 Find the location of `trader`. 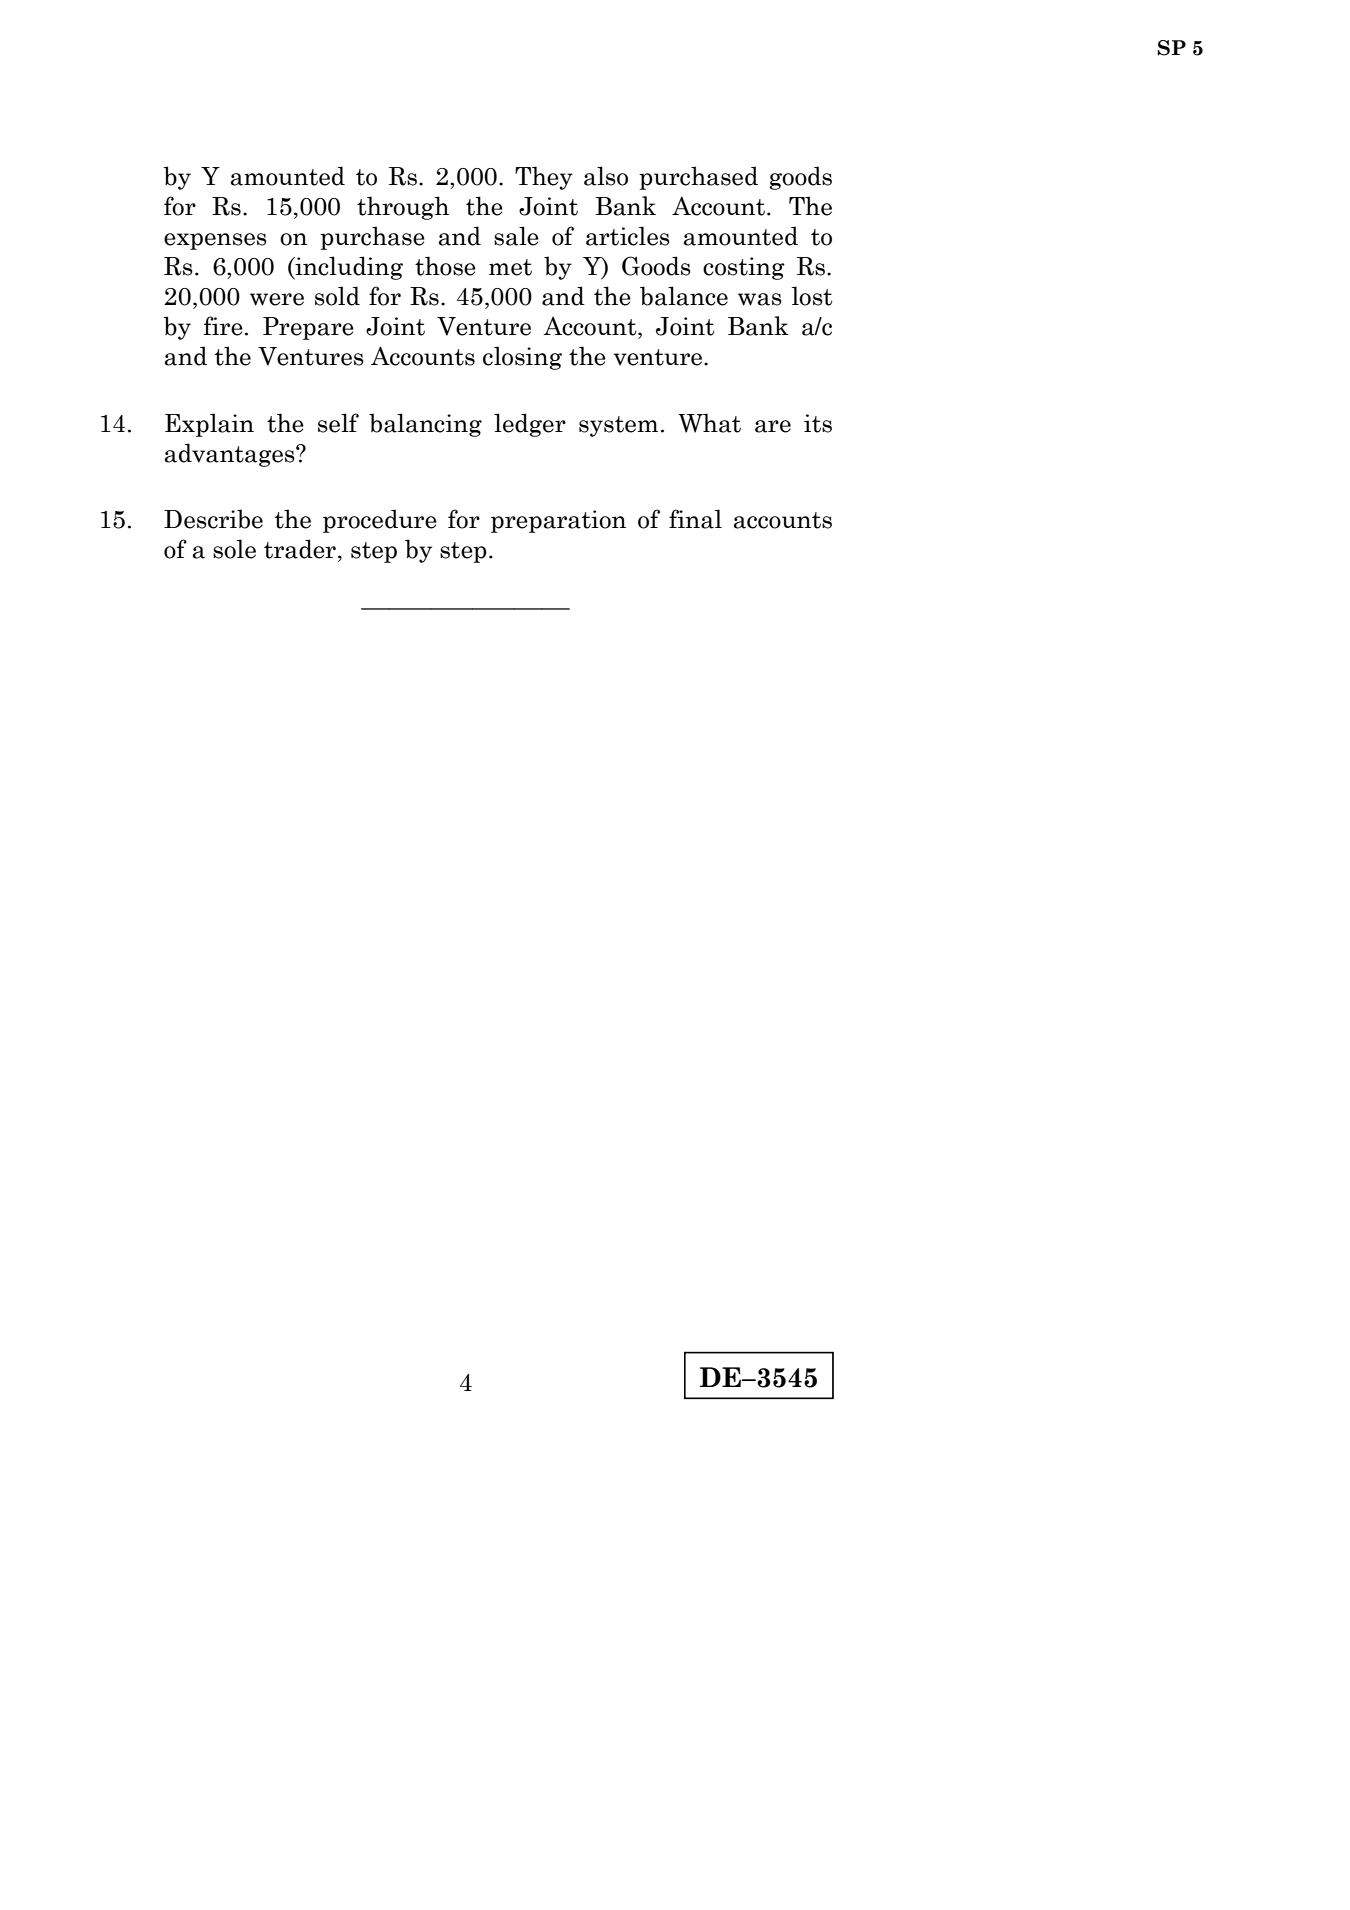

trader is located at coordinates (300, 549).
